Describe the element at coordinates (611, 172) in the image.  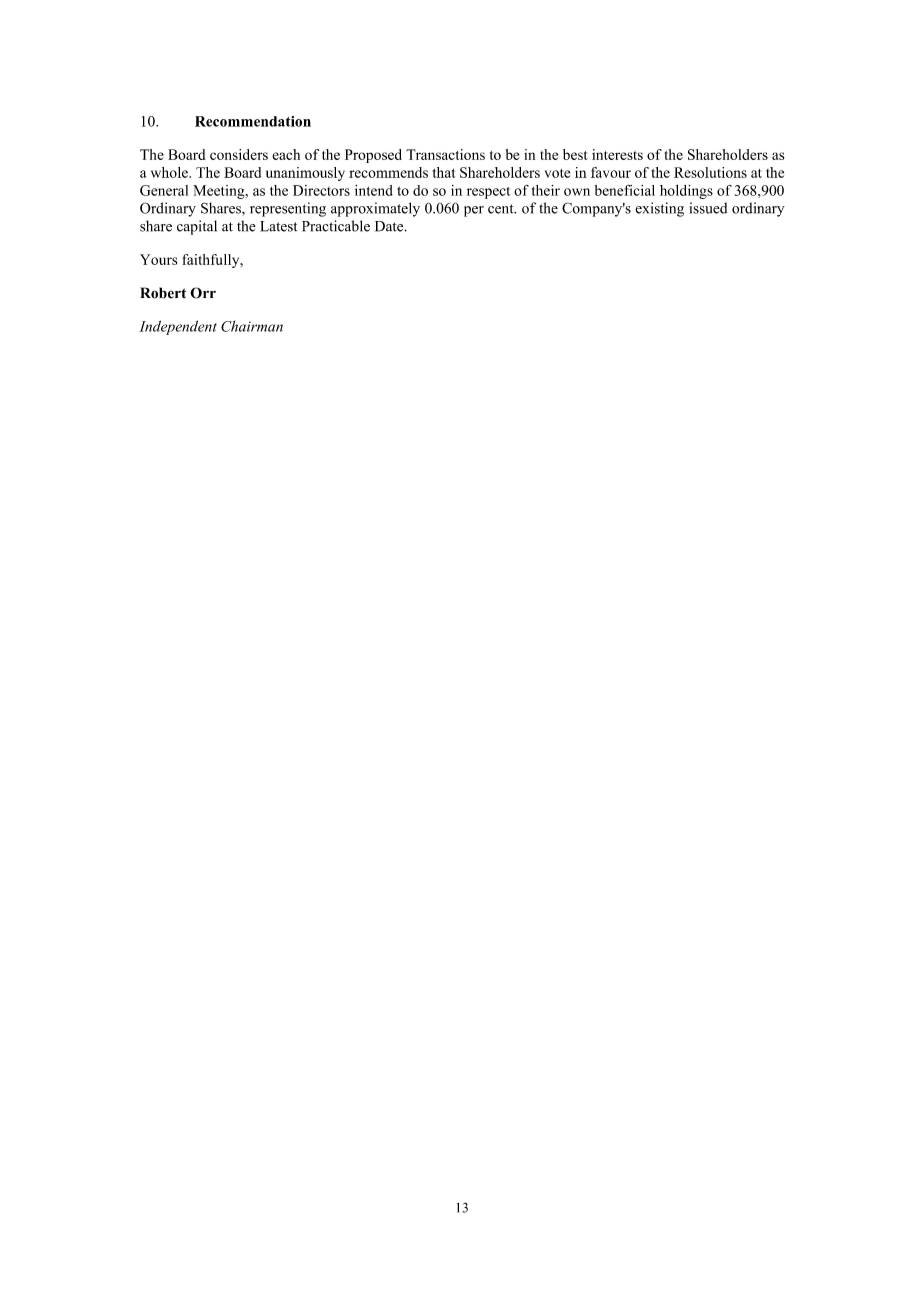
I see `favour` at that location.
